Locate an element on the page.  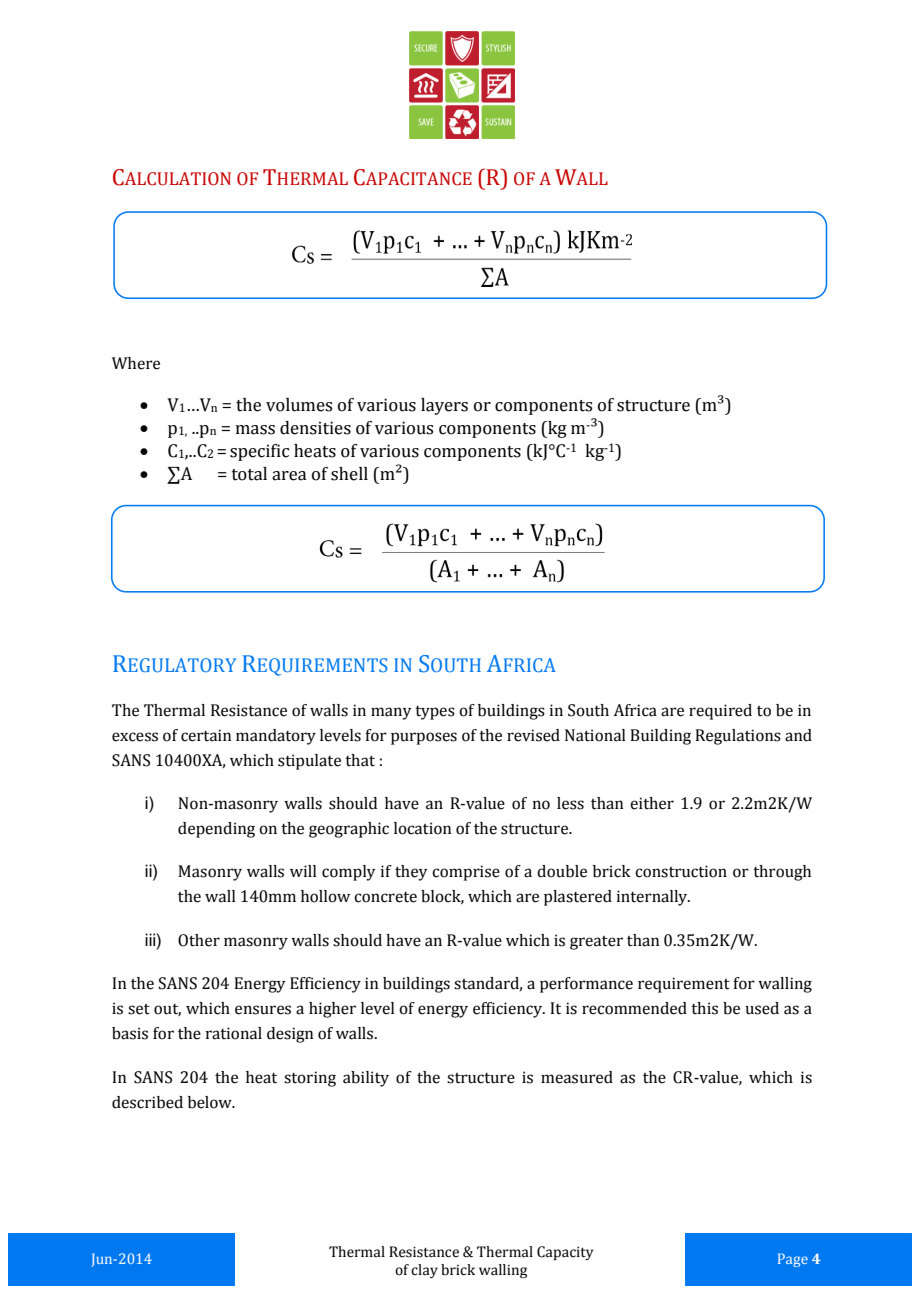
types is located at coordinates (435, 713).
